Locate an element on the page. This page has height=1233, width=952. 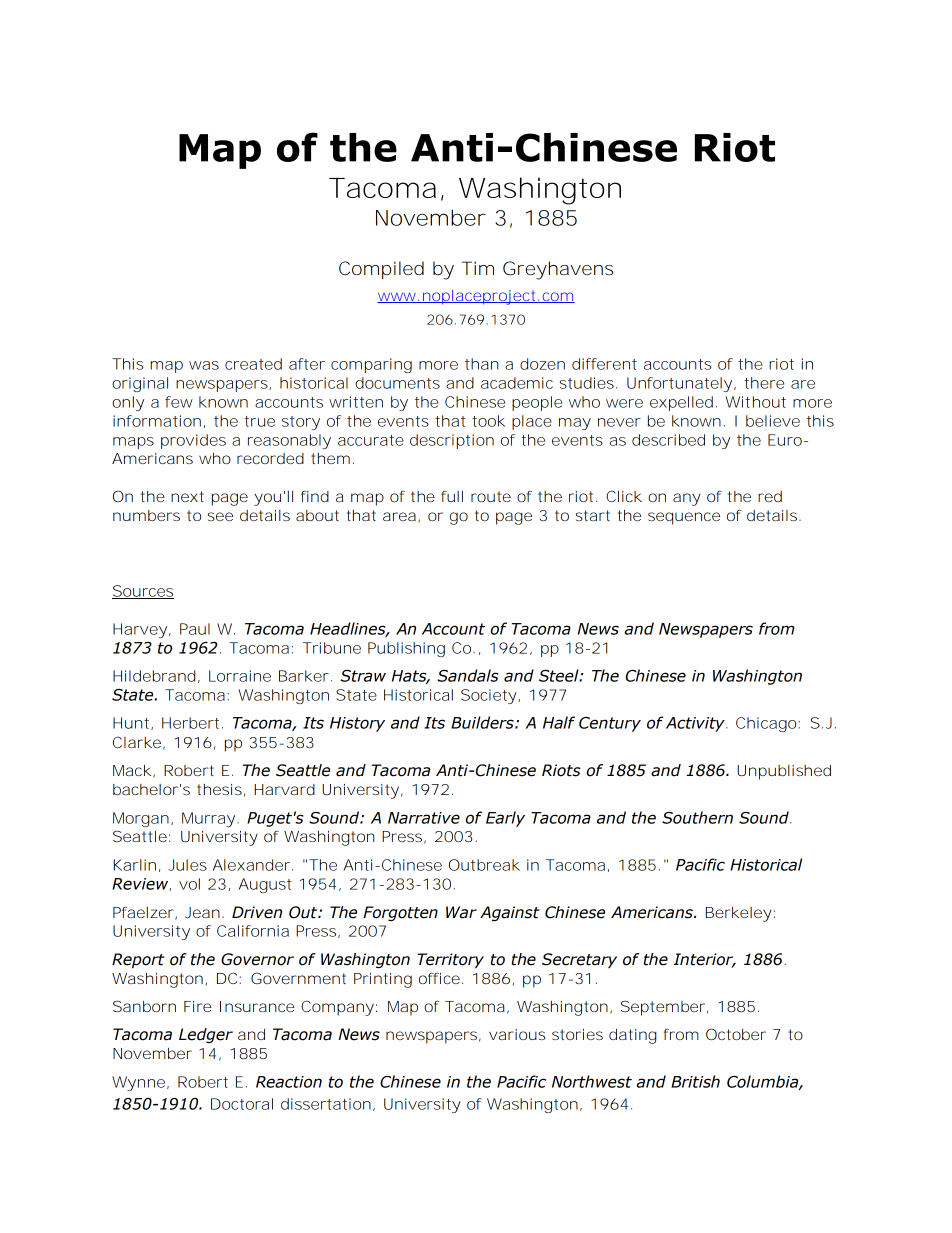
sequence is located at coordinates (684, 518).
